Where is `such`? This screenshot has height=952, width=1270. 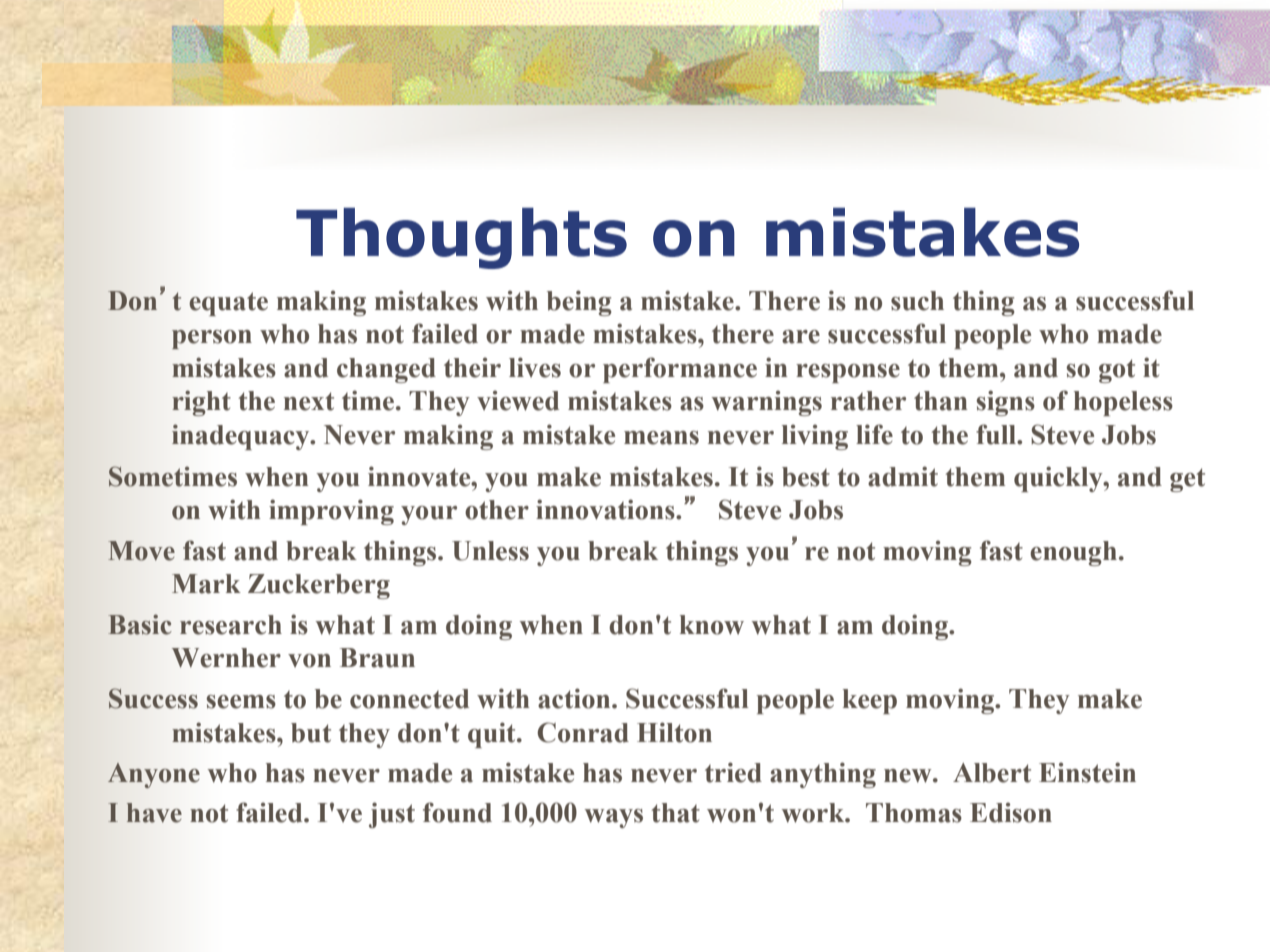
such is located at coordinates (917, 301).
